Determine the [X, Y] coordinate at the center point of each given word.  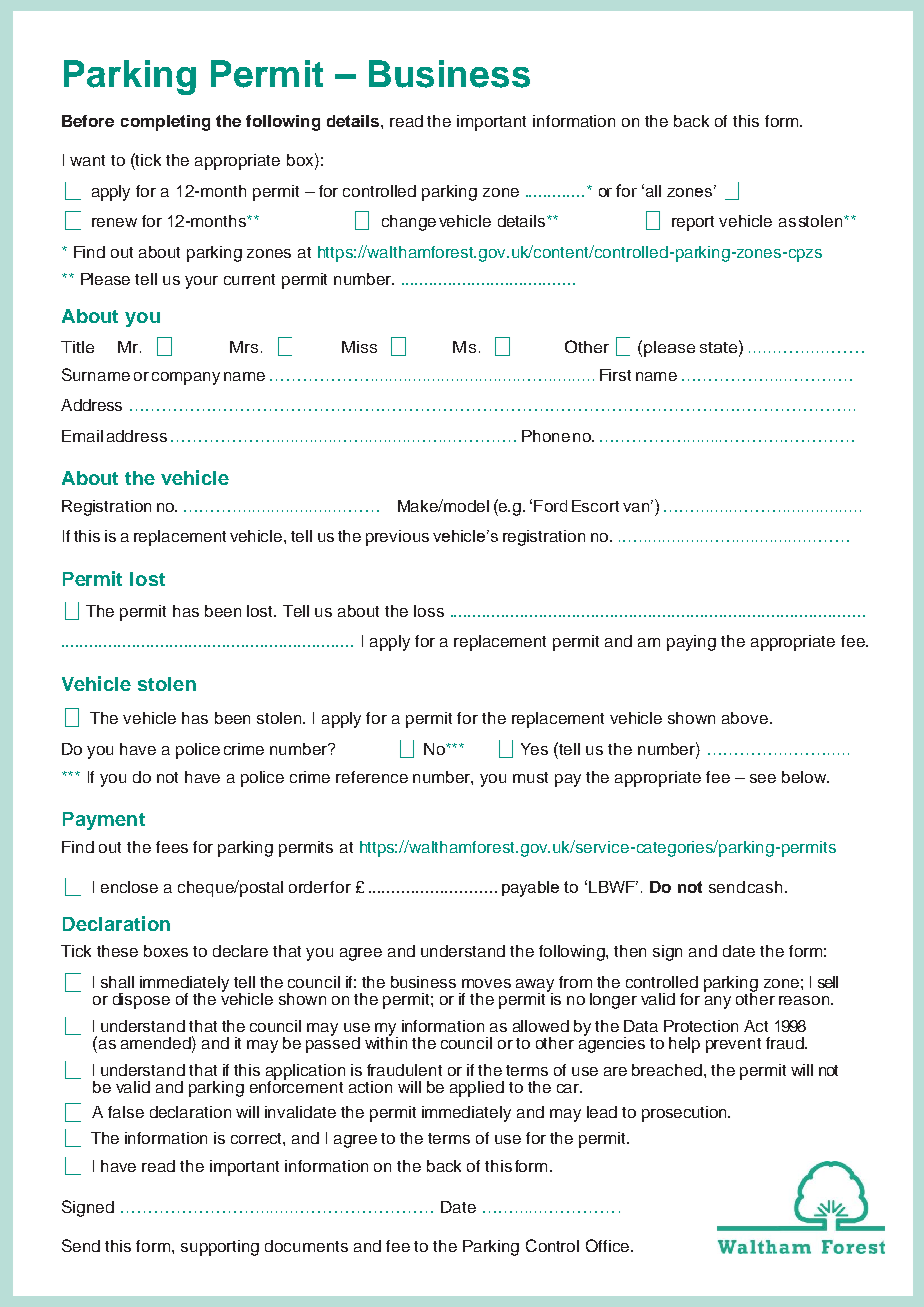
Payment [104, 821]
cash [765, 887]
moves [486, 983]
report [693, 223]
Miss [359, 347]
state [720, 346]
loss [429, 611]
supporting [220, 1248]
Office [607, 1245]
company [186, 378]
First [615, 375]
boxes [166, 951]
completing [165, 123]
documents [306, 1246]
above [745, 718]
